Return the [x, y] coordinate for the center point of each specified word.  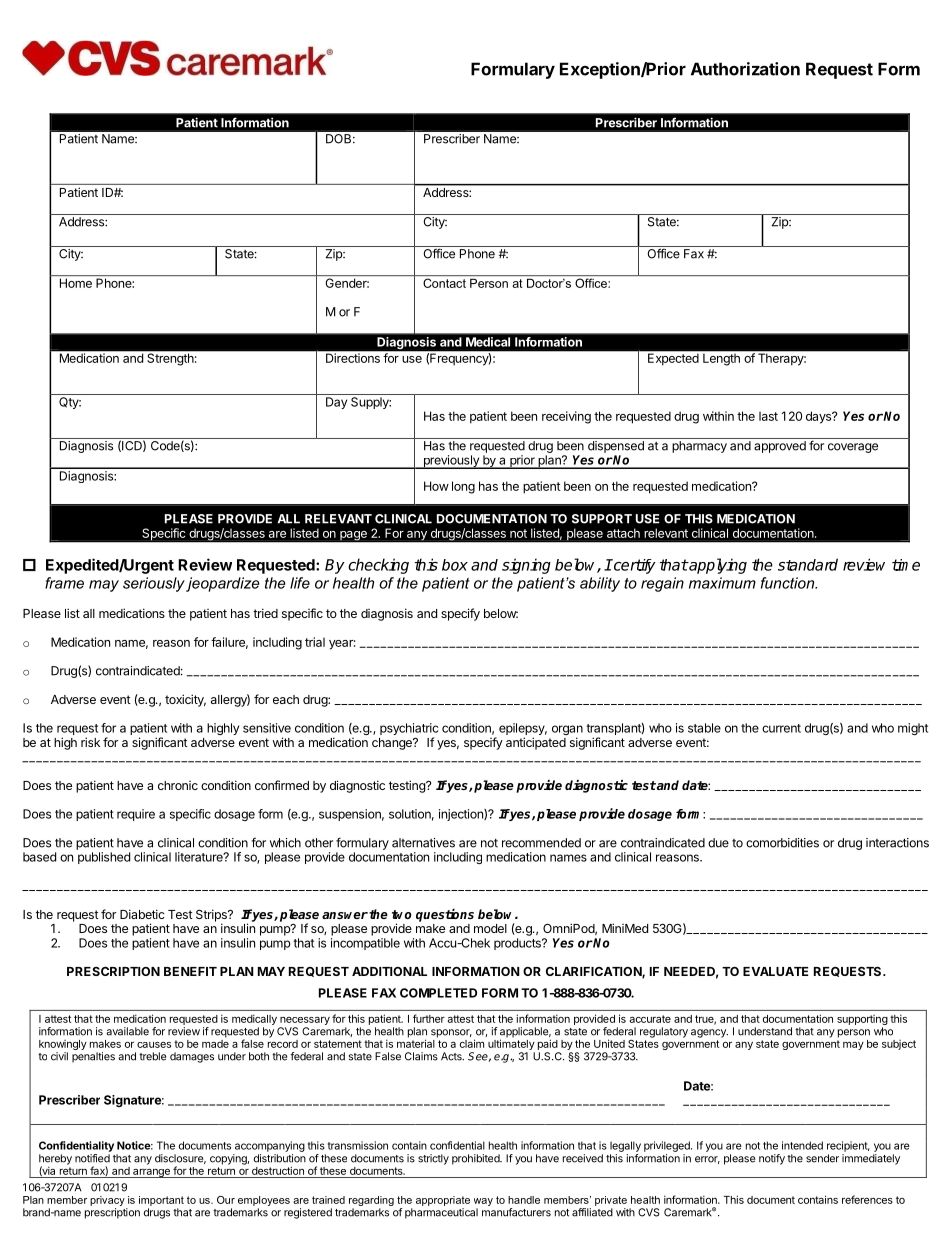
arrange [151, 1173]
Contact [444, 283]
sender [822, 1158]
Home [76, 283]
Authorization [745, 69]
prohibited [477, 1159]
